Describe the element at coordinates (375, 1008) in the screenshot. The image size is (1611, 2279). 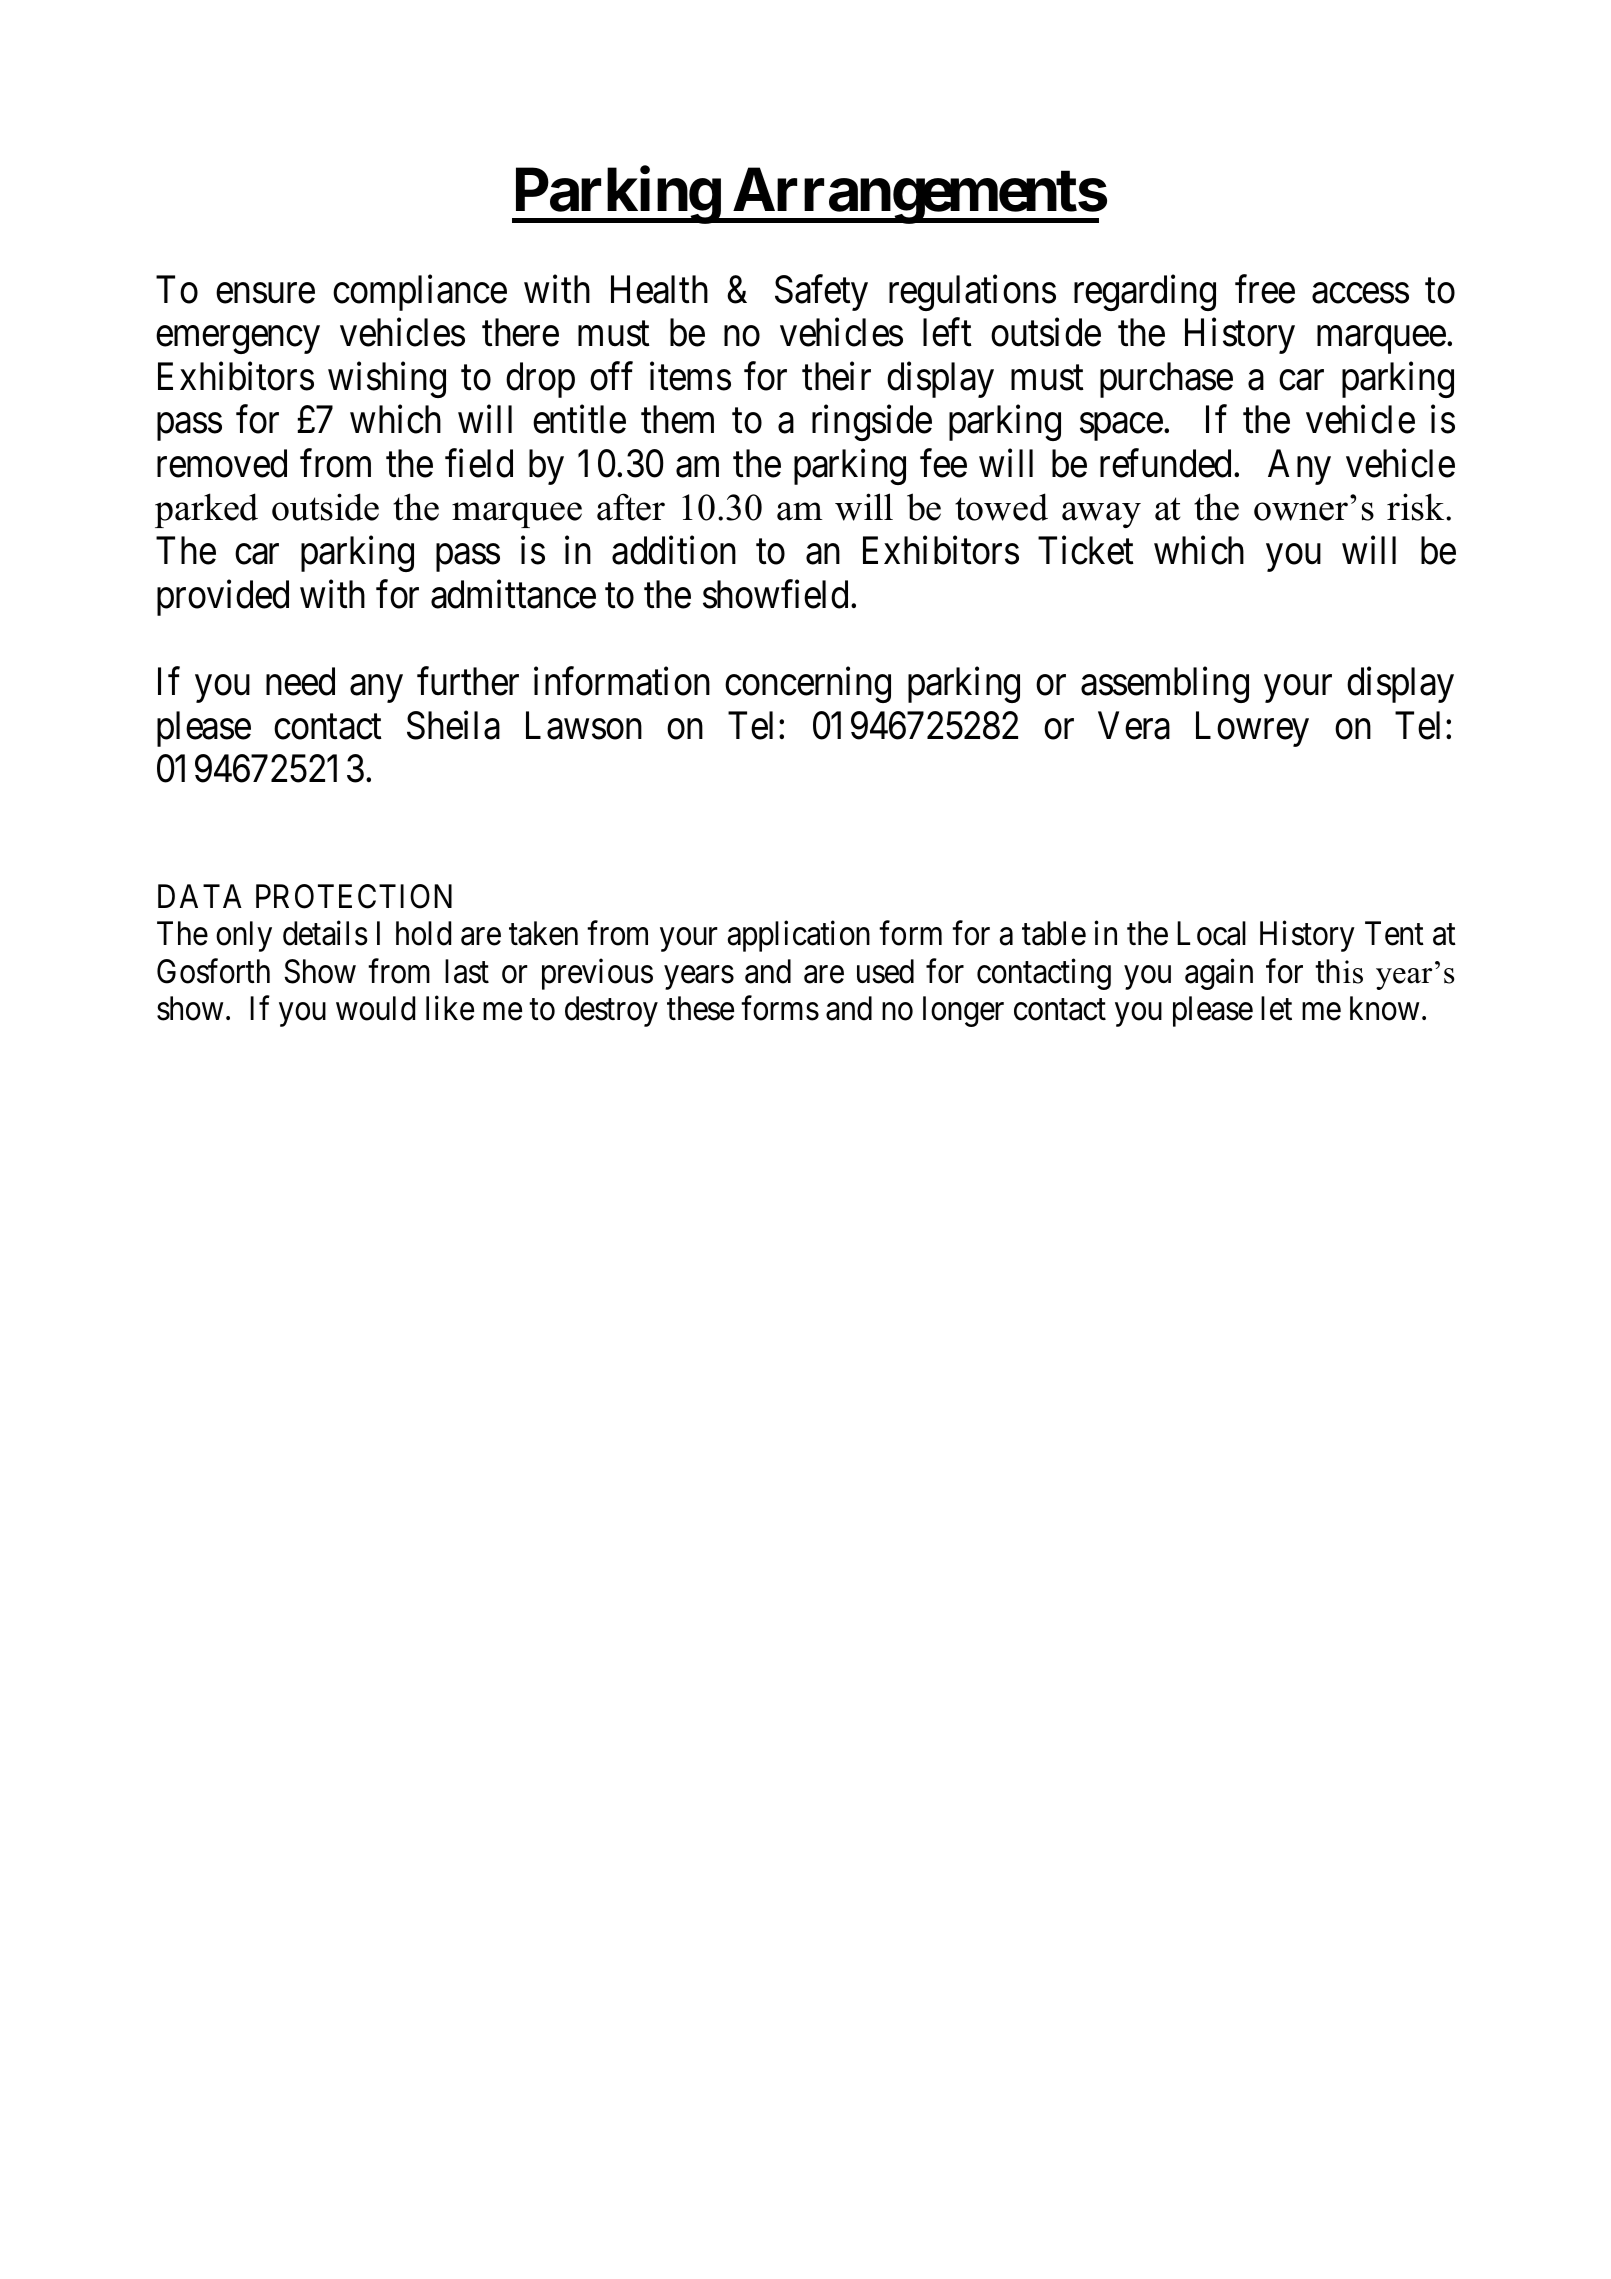
I see `would` at that location.
